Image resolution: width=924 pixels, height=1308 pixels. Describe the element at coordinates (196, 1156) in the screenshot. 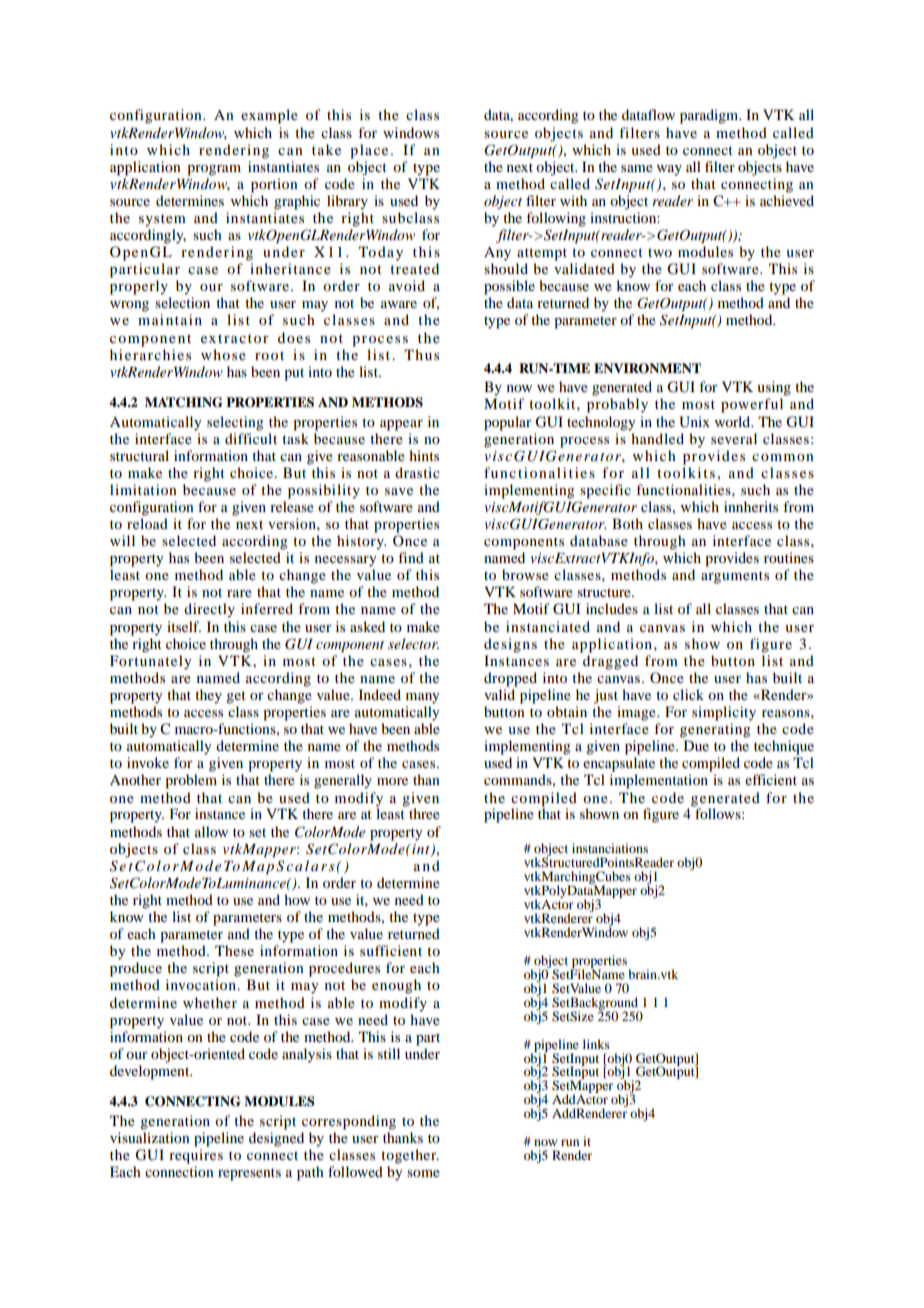

I see `requires` at that location.
